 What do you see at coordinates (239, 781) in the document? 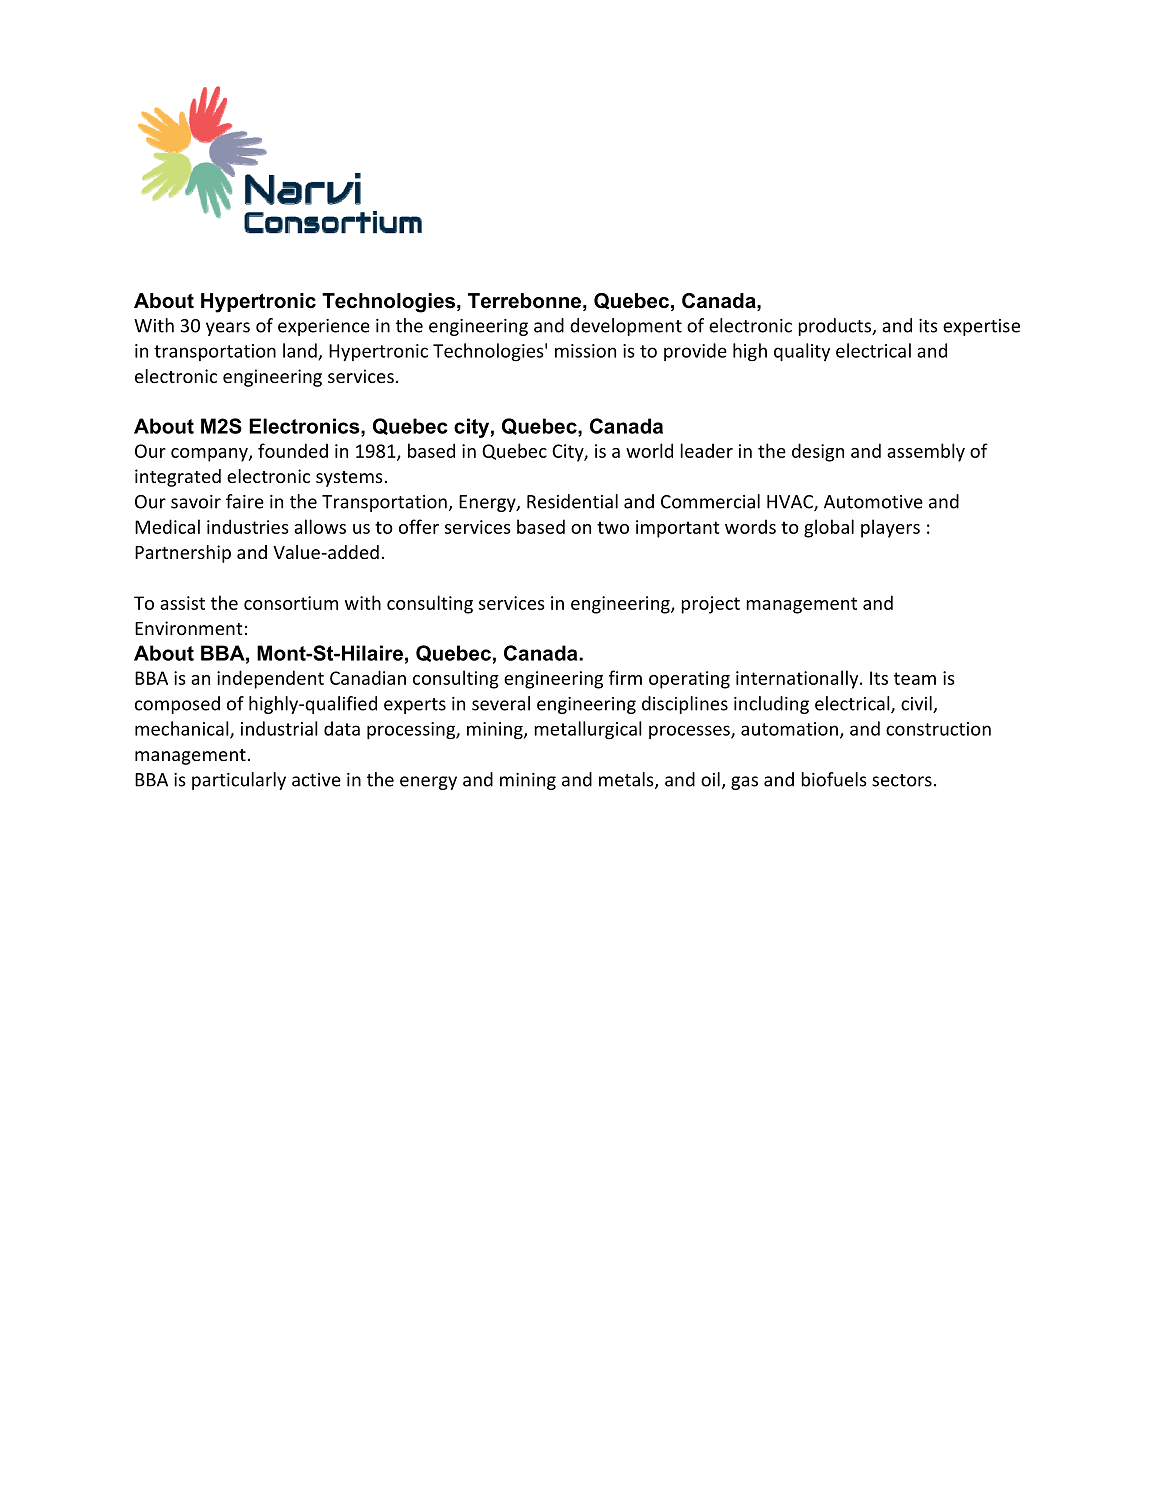
I see `particularly` at bounding box center [239, 781].
